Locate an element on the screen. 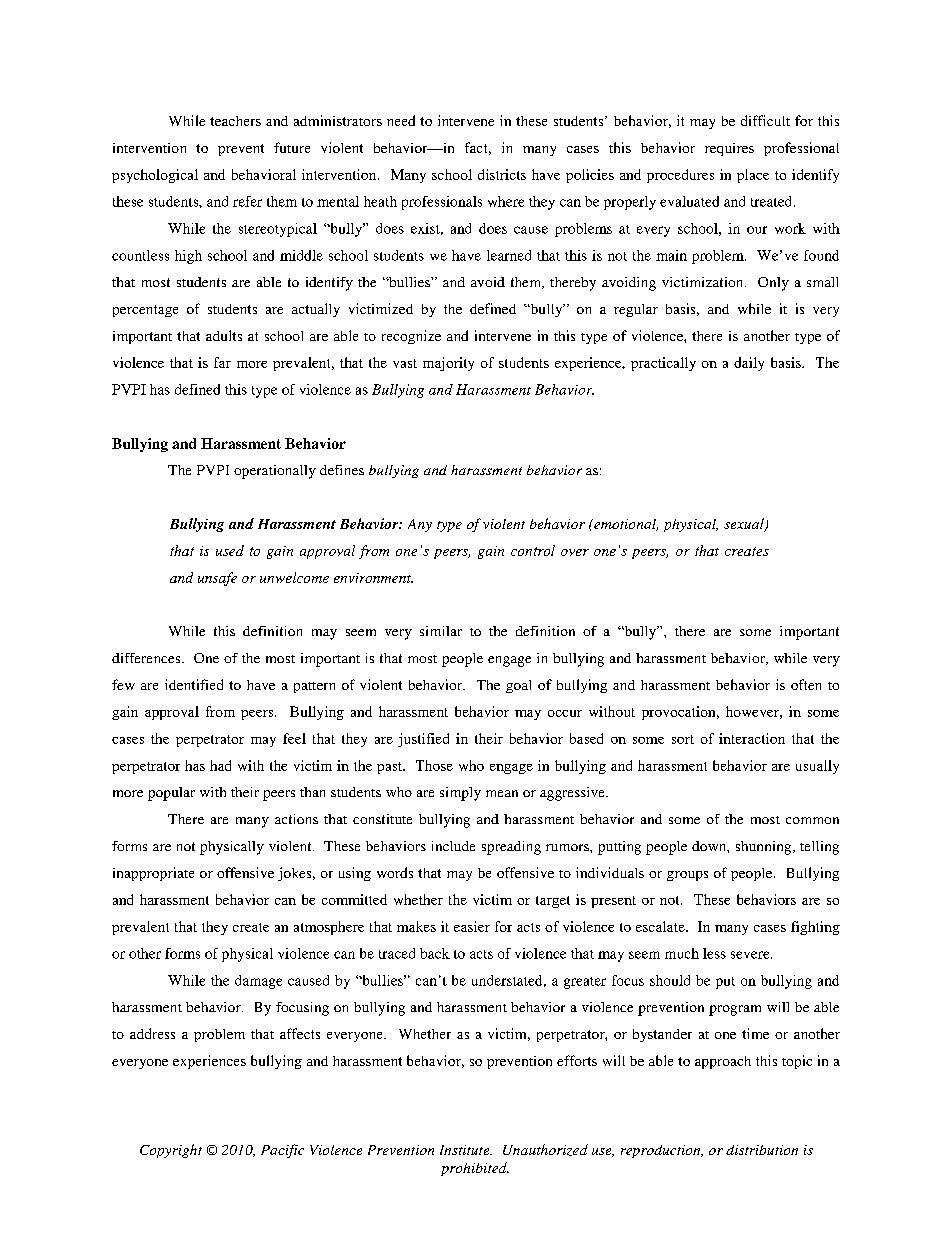  requires is located at coordinates (729, 149).
